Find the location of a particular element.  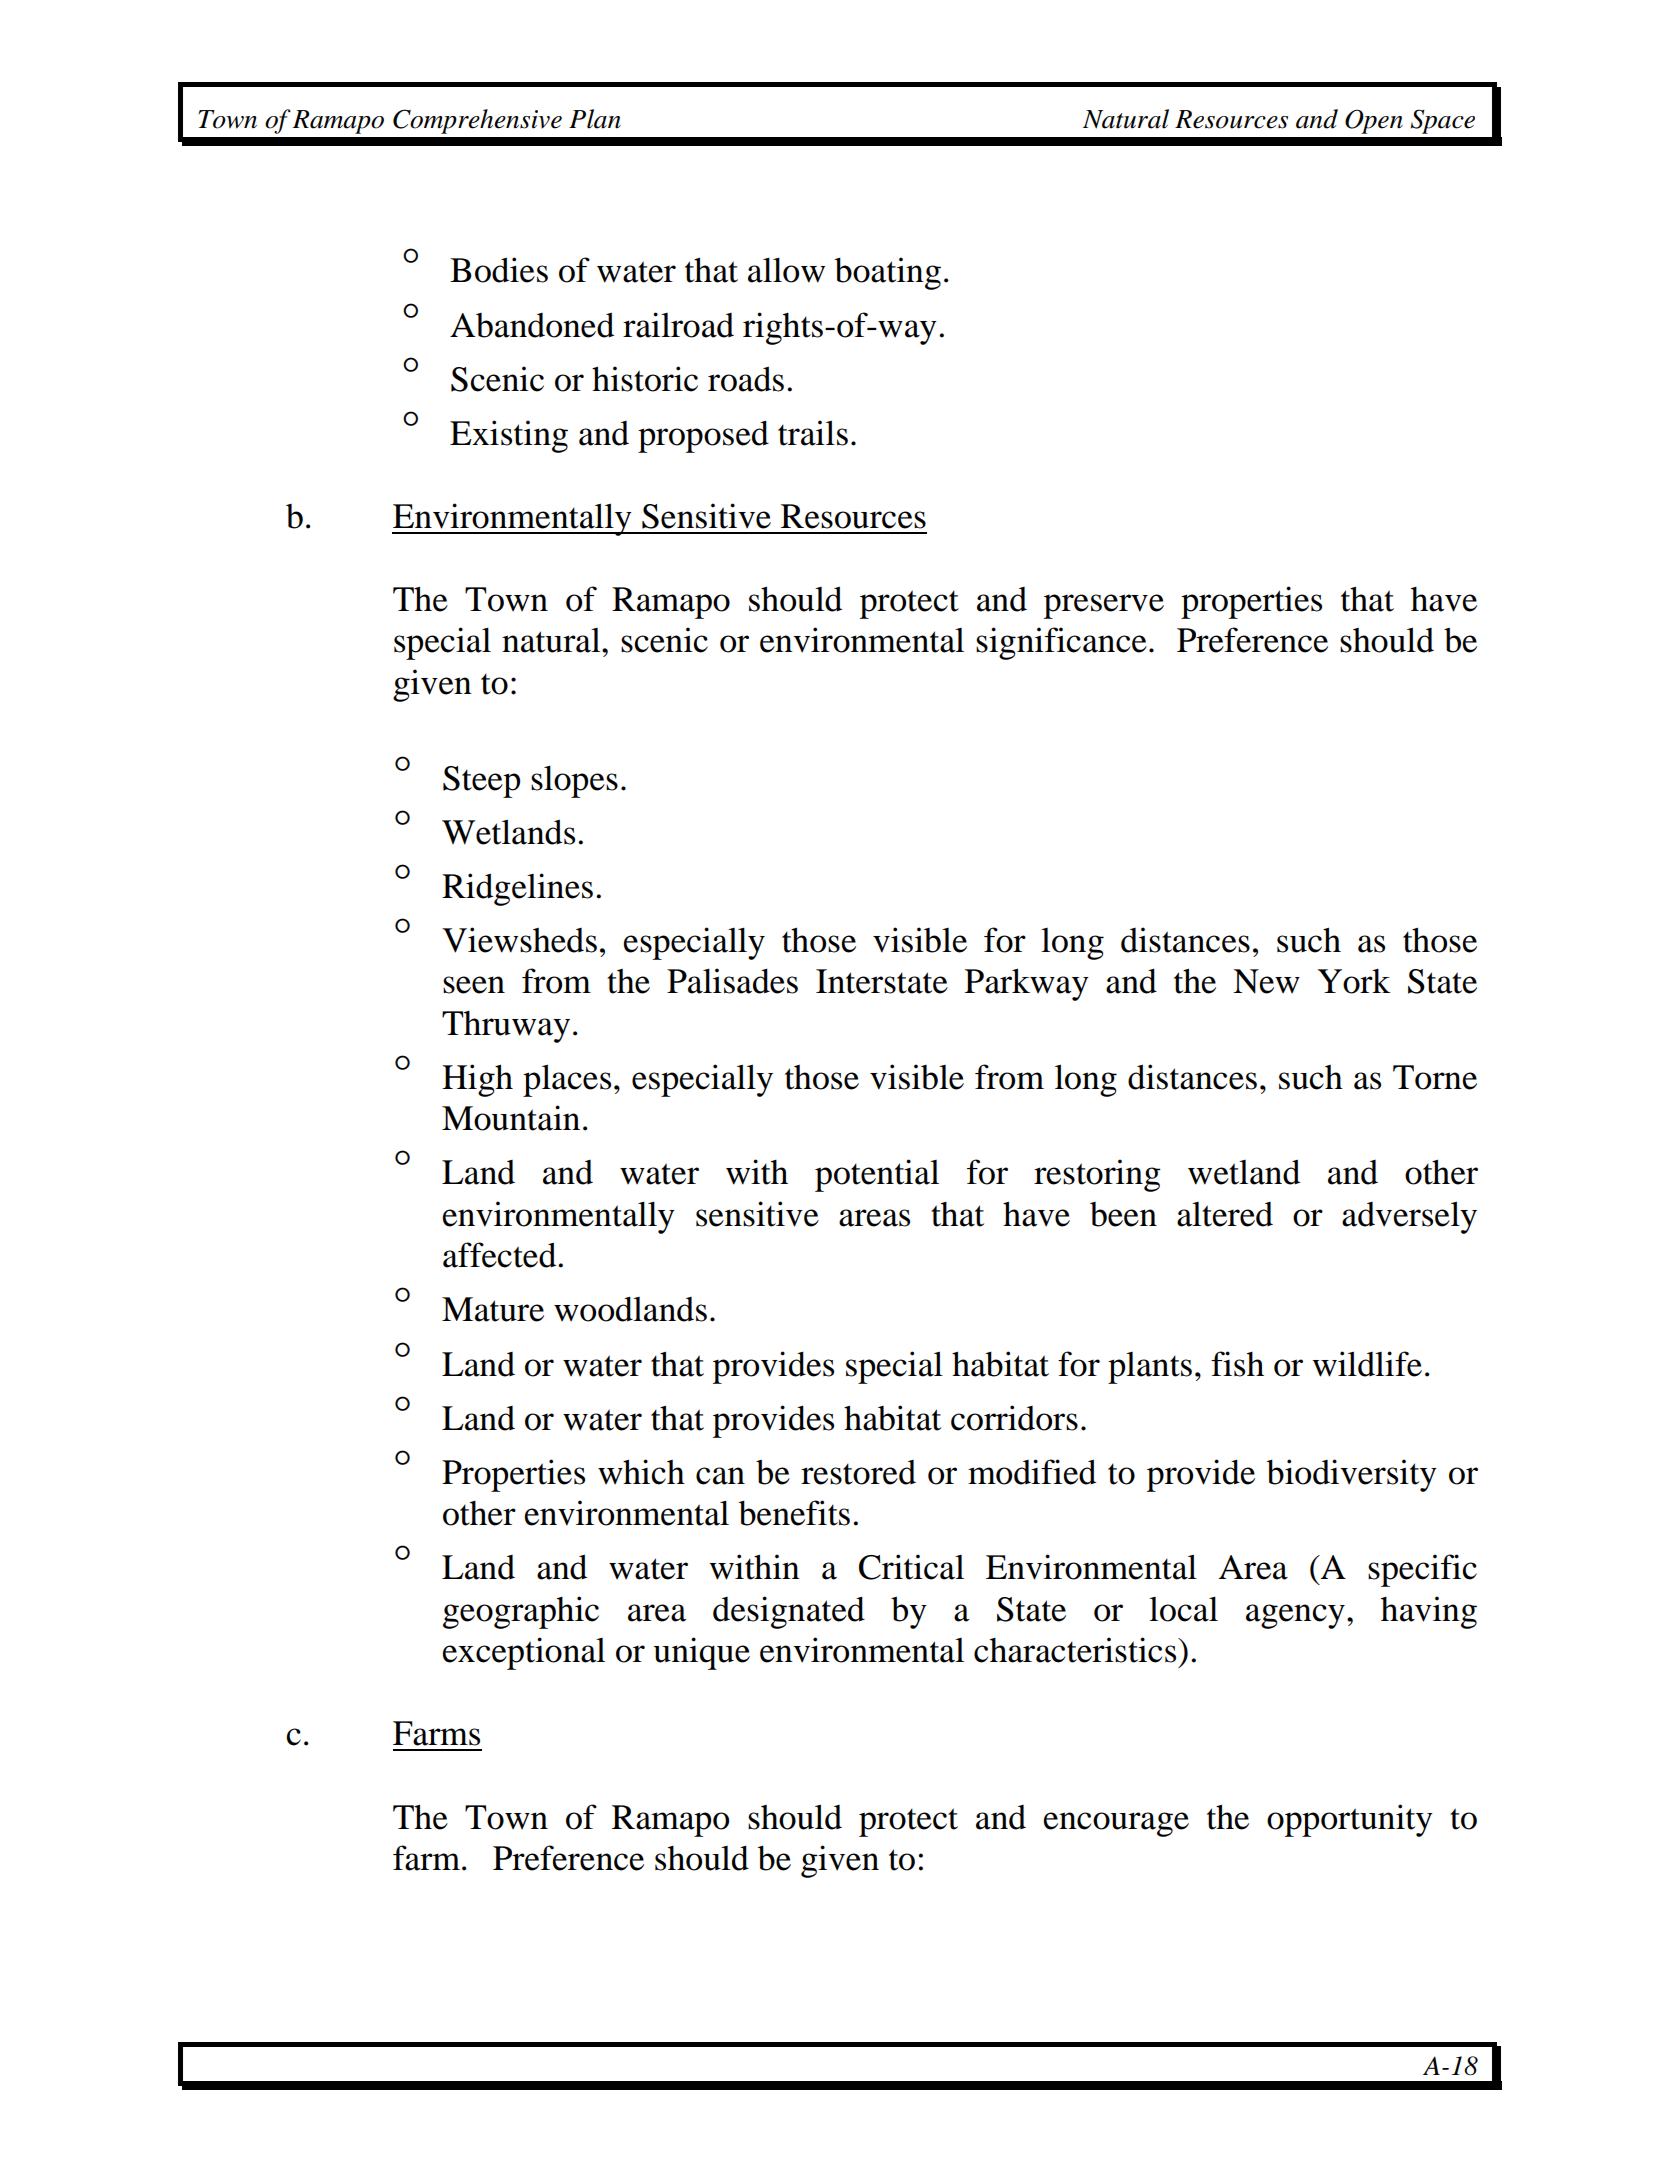

Parkway is located at coordinates (1027, 984).
